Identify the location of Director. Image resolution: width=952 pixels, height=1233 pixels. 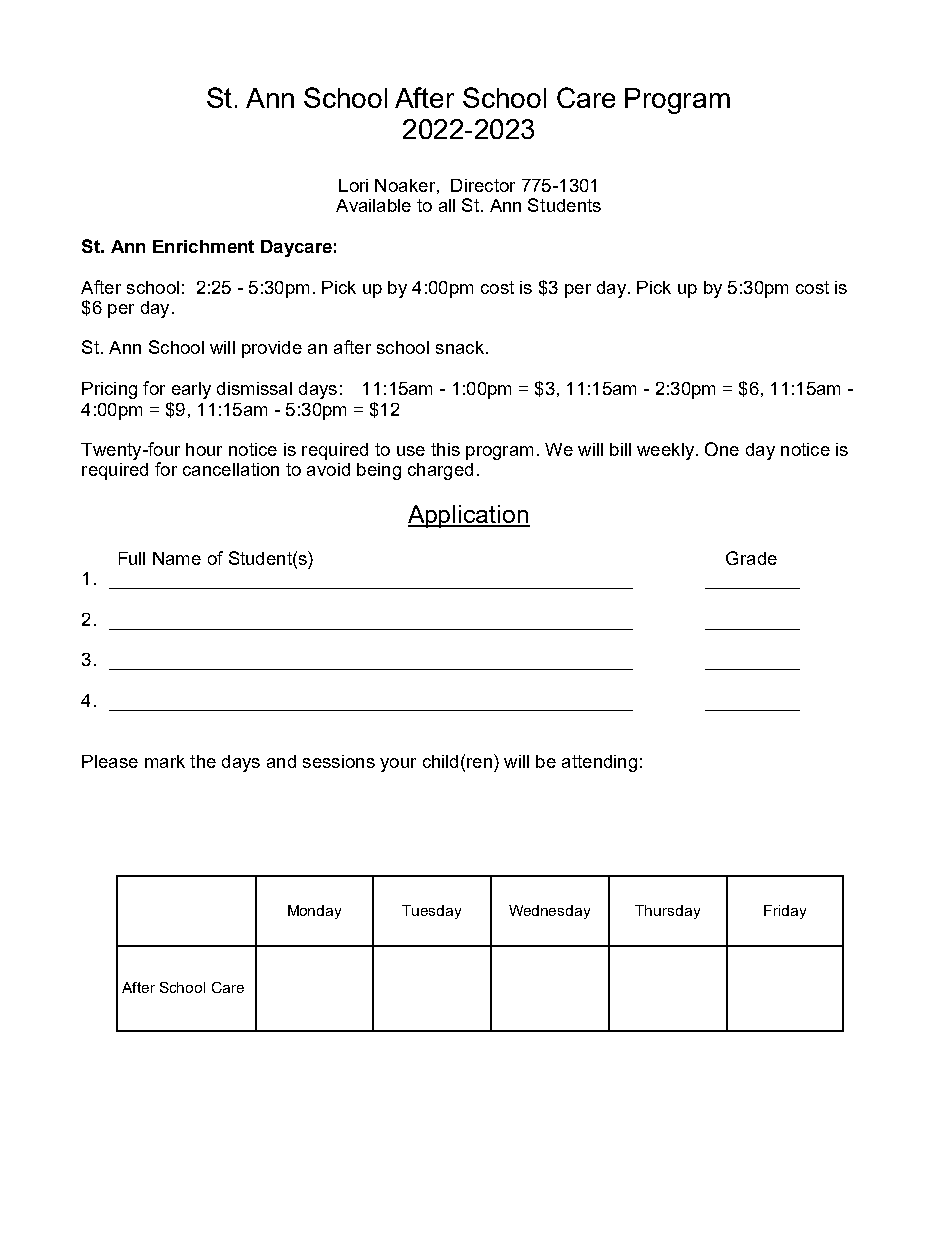
(483, 185).
